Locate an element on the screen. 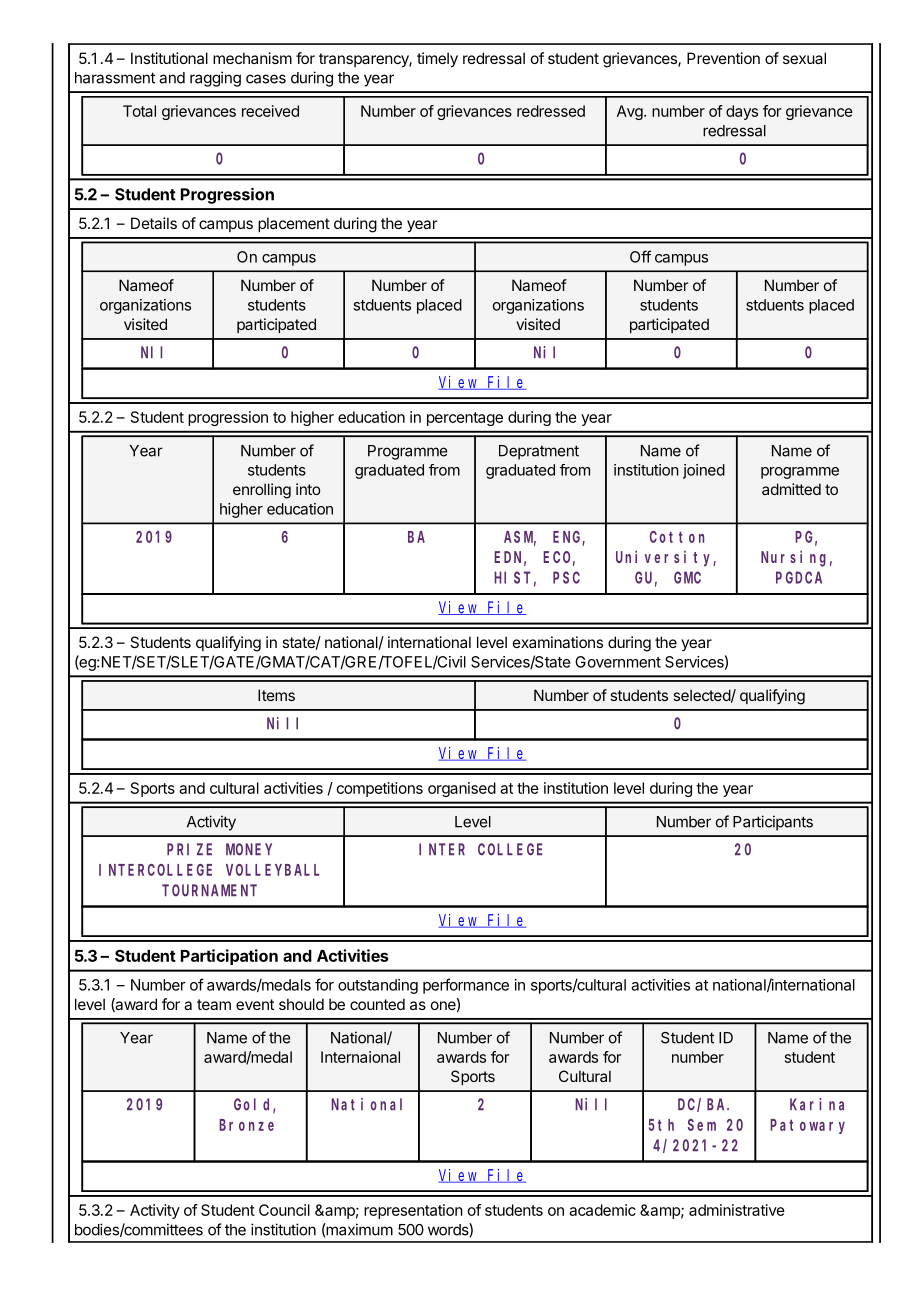  timely is located at coordinates (437, 60).
